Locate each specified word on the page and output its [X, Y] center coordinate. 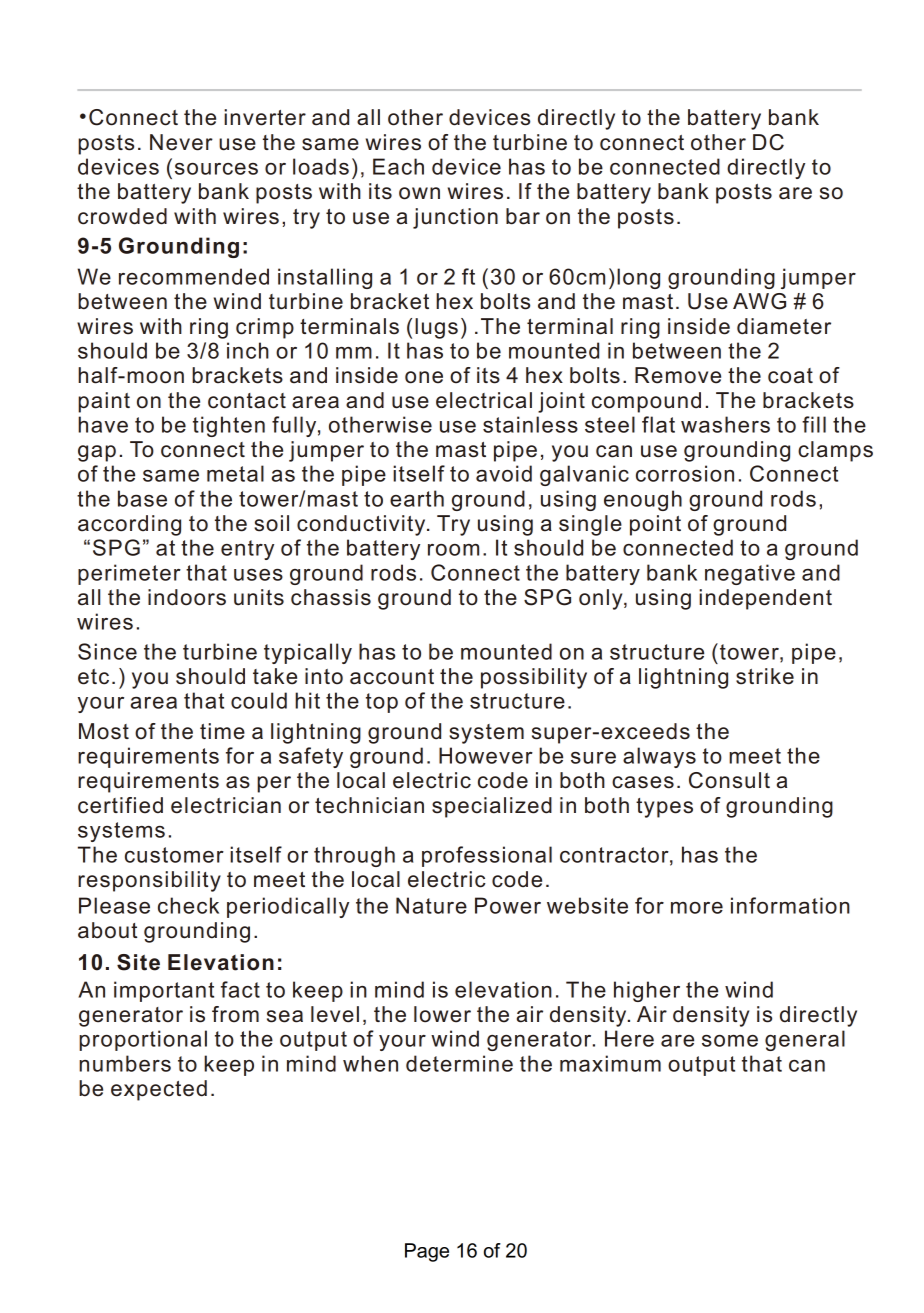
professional [487, 856]
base [142, 498]
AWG [759, 301]
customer [174, 855]
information [790, 905]
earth [417, 498]
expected [159, 1090]
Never [181, 142]
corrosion [685, 473]
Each [398, 166]
